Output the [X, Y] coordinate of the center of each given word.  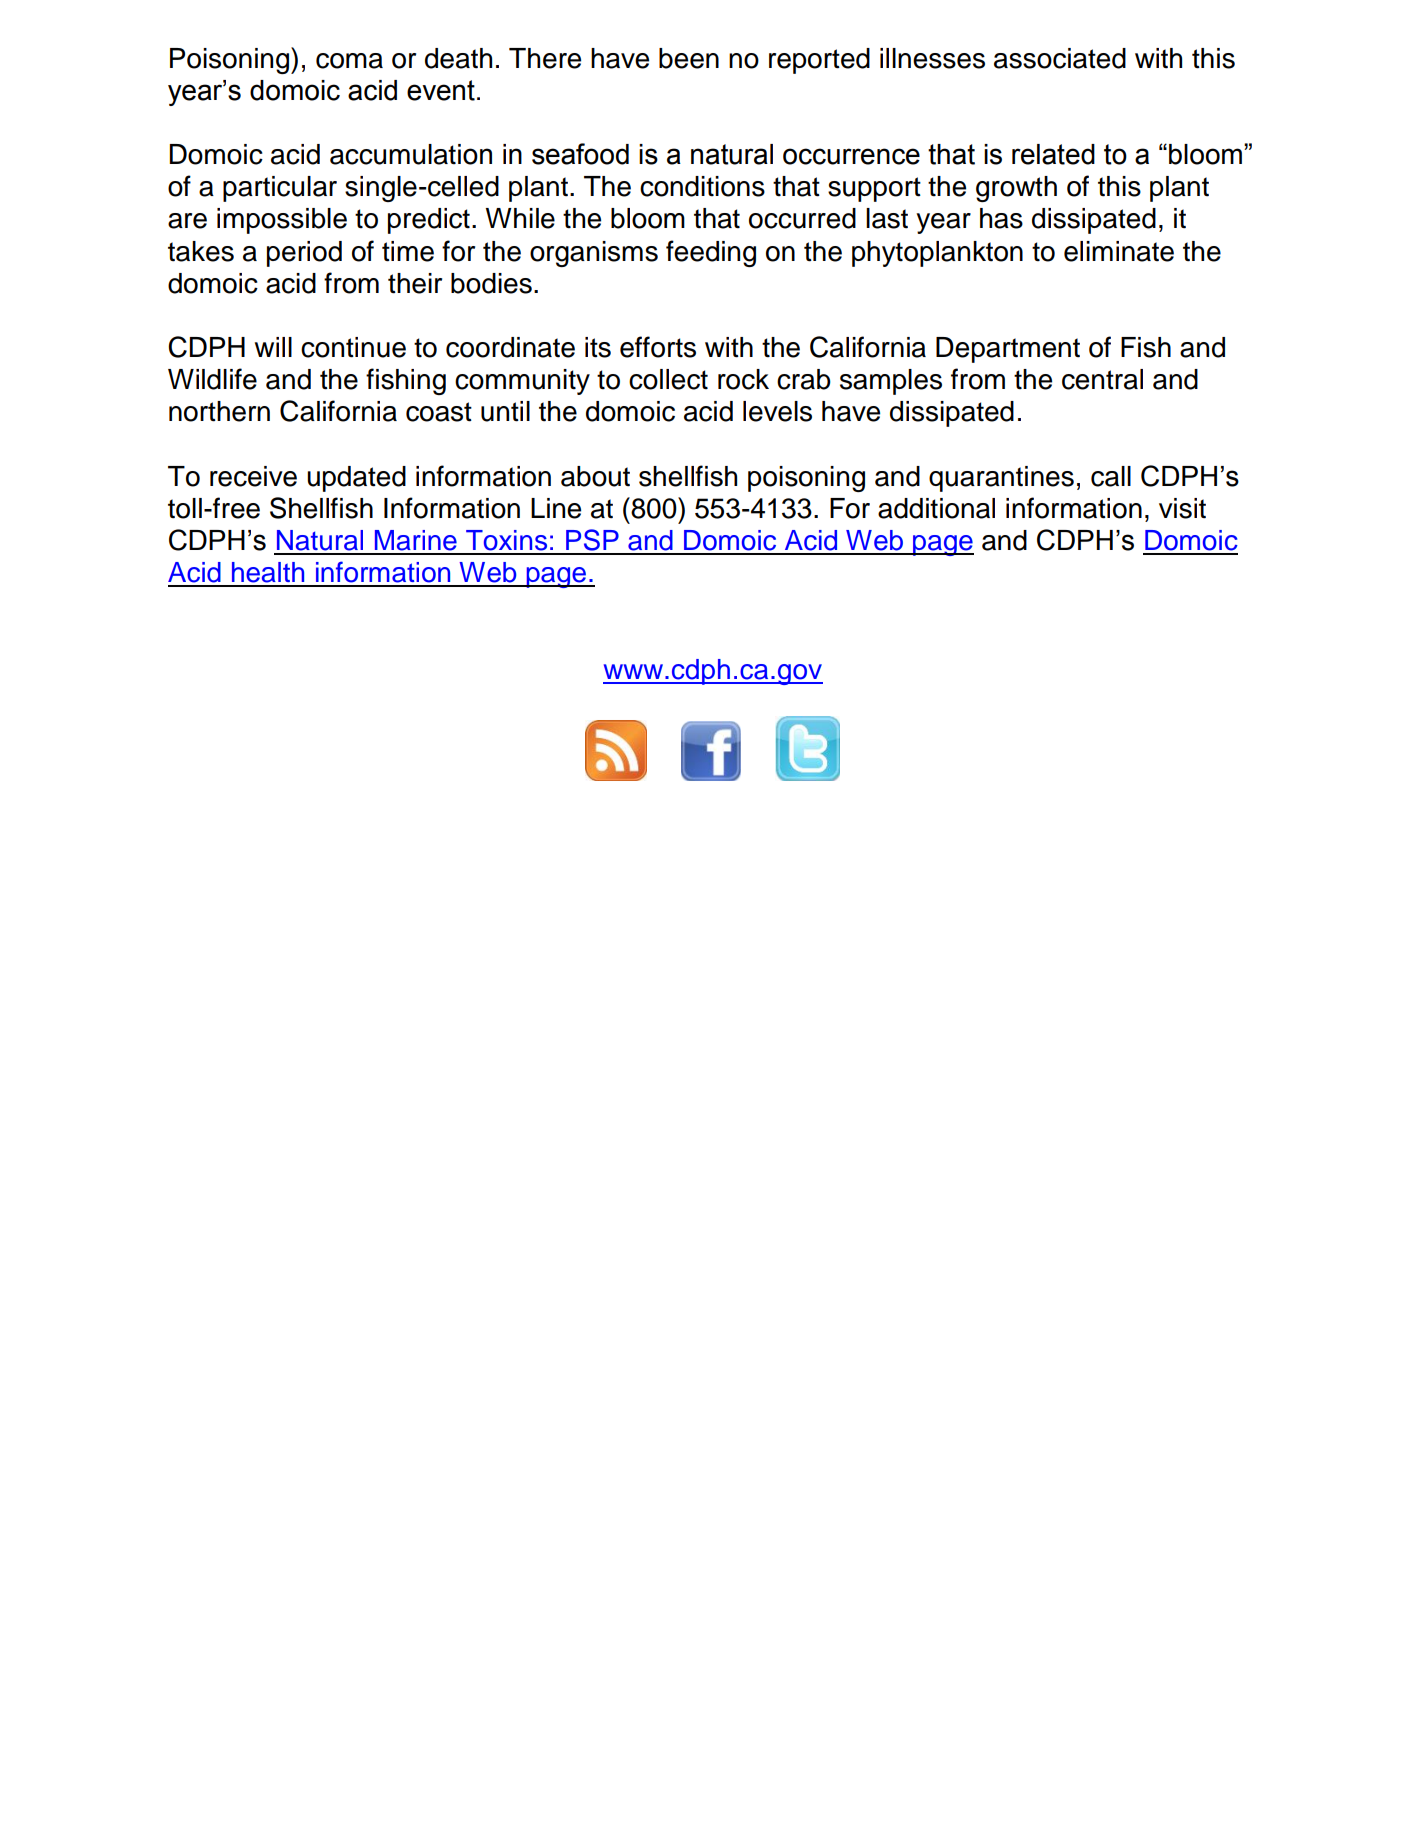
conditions [702, 186]
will [273, 347]
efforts [658, 347]
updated [356, 479]
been [689, 58]
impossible [282, 221]
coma [349, 61]
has [1001, 218]
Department [1008, 350]
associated [1060, 58]
